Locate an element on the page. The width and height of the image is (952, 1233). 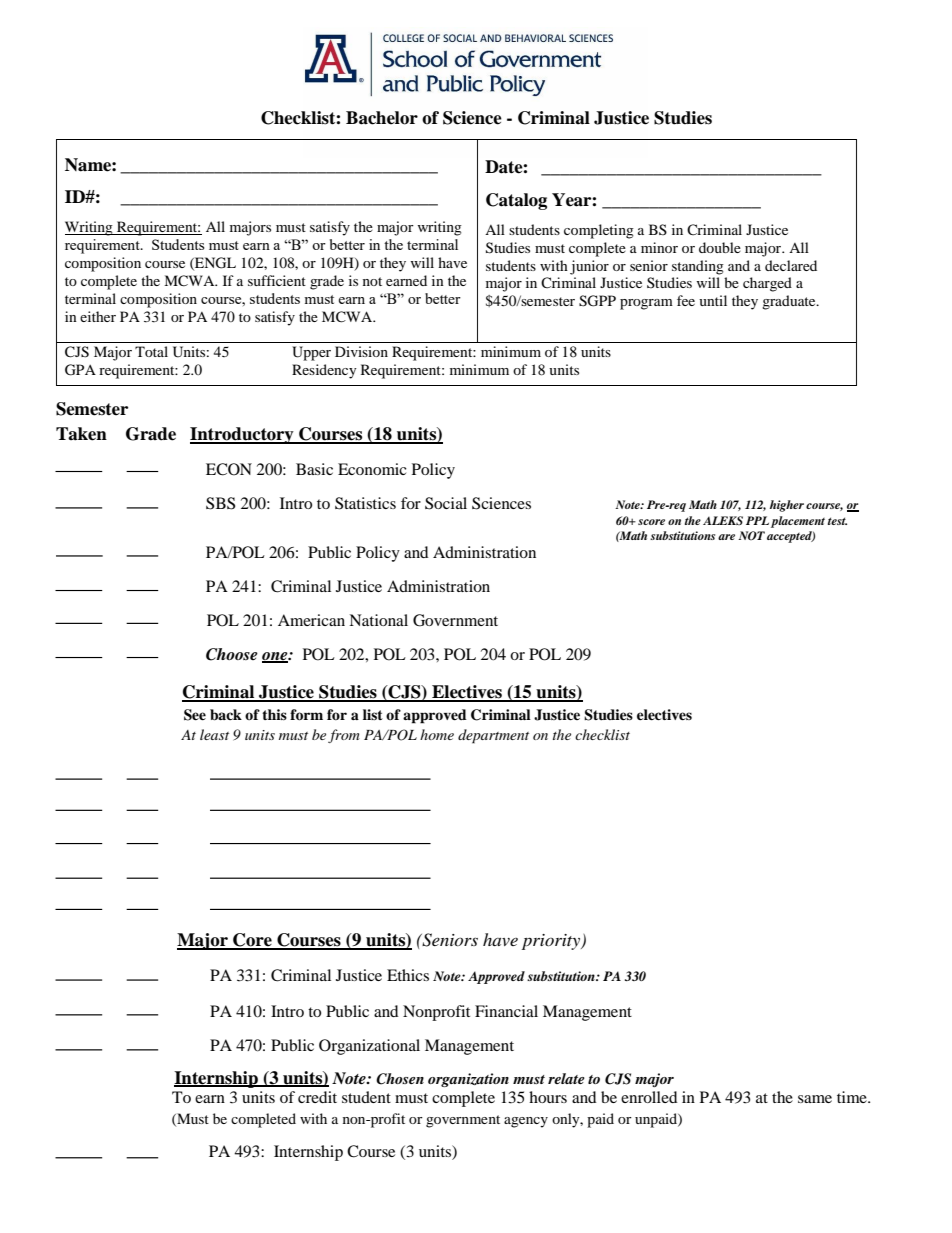
credit is located at coordinates (317, 1097).
